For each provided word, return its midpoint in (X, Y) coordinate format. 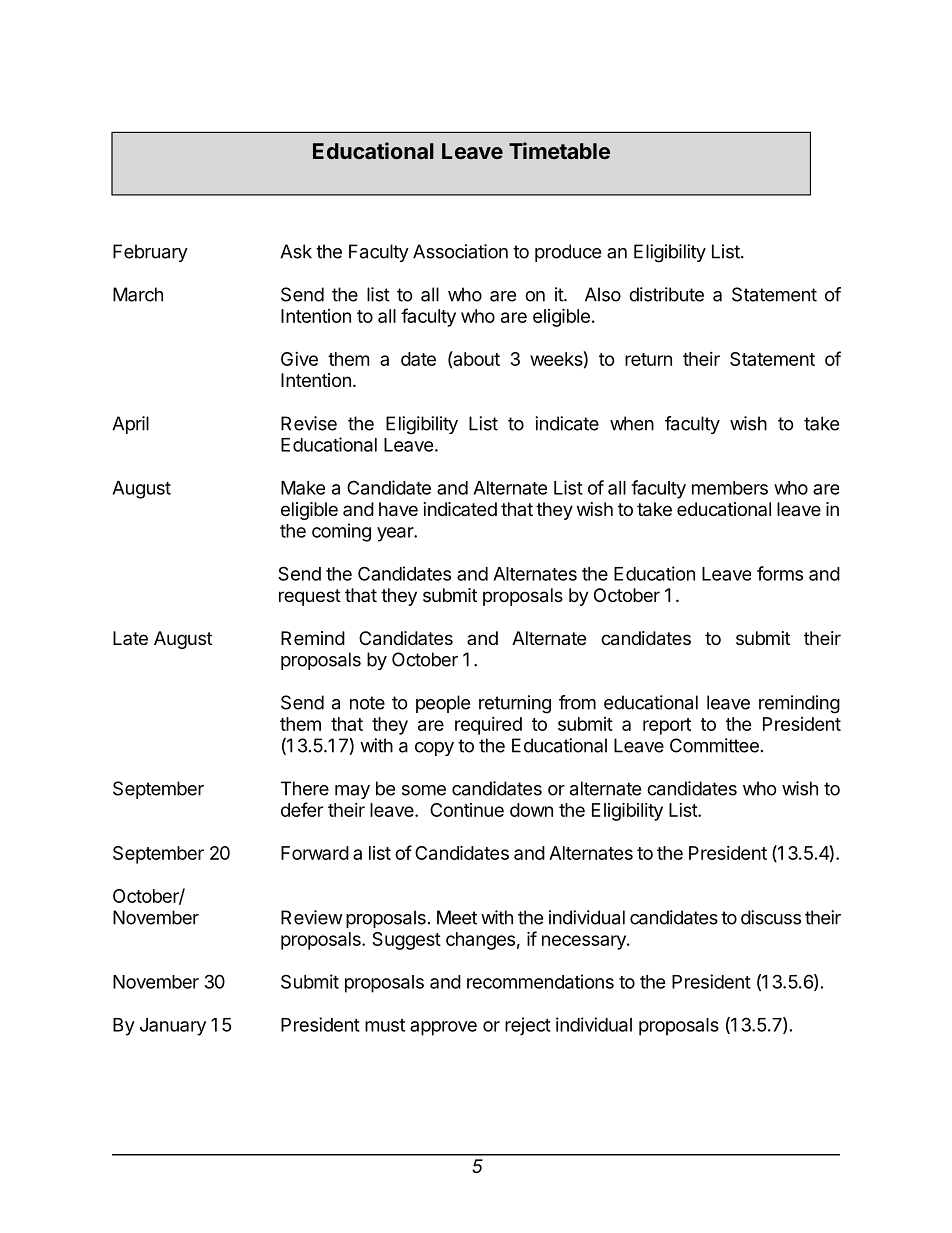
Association (460, 251)
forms (780, 573)
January (173, 1027)
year (396, 534)
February (150, 253)
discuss (771, 917)
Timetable (559, 150)
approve (443, 1028)
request (310, 597)
